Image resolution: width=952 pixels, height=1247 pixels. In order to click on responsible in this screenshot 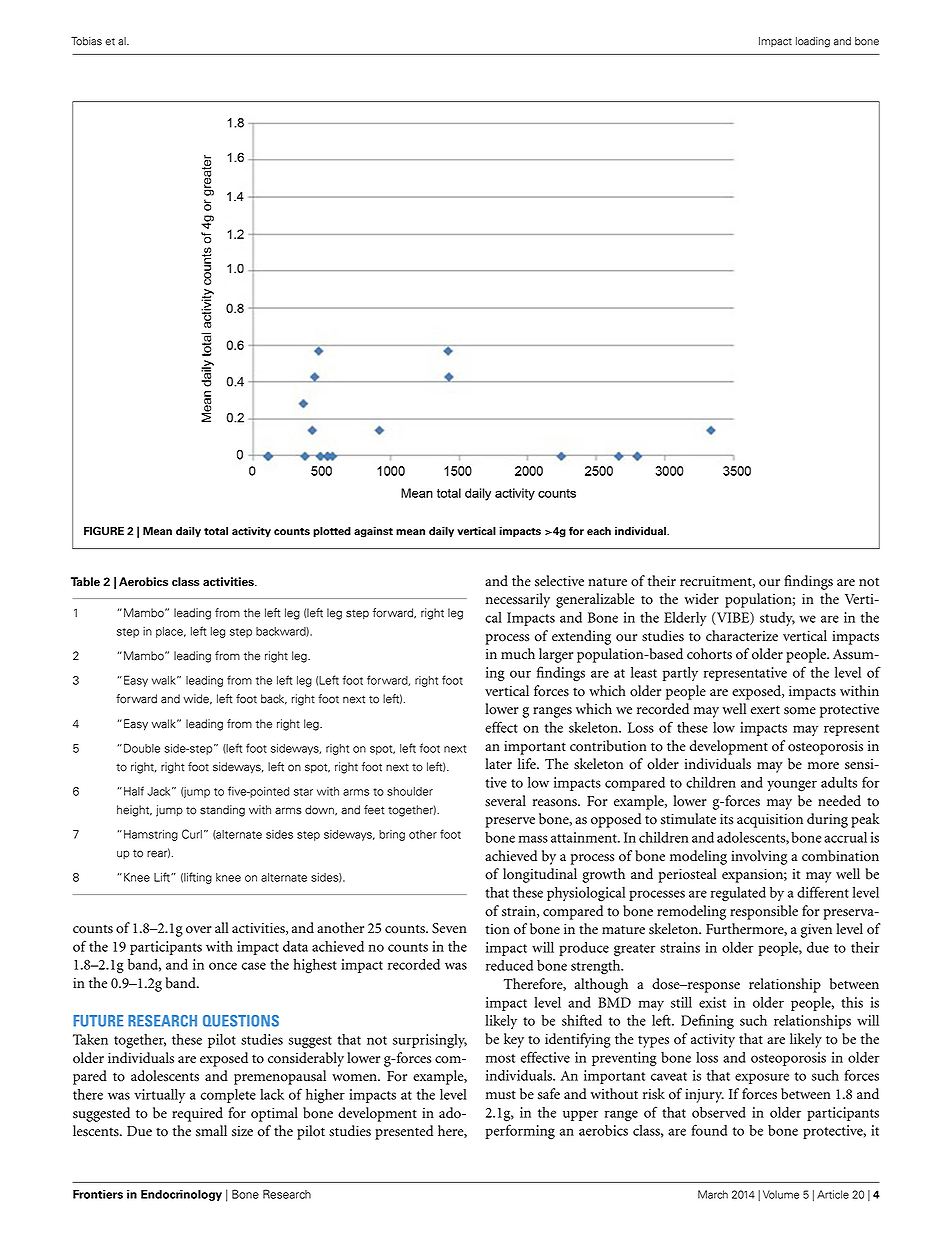, I will do `click(764, 912)`.
